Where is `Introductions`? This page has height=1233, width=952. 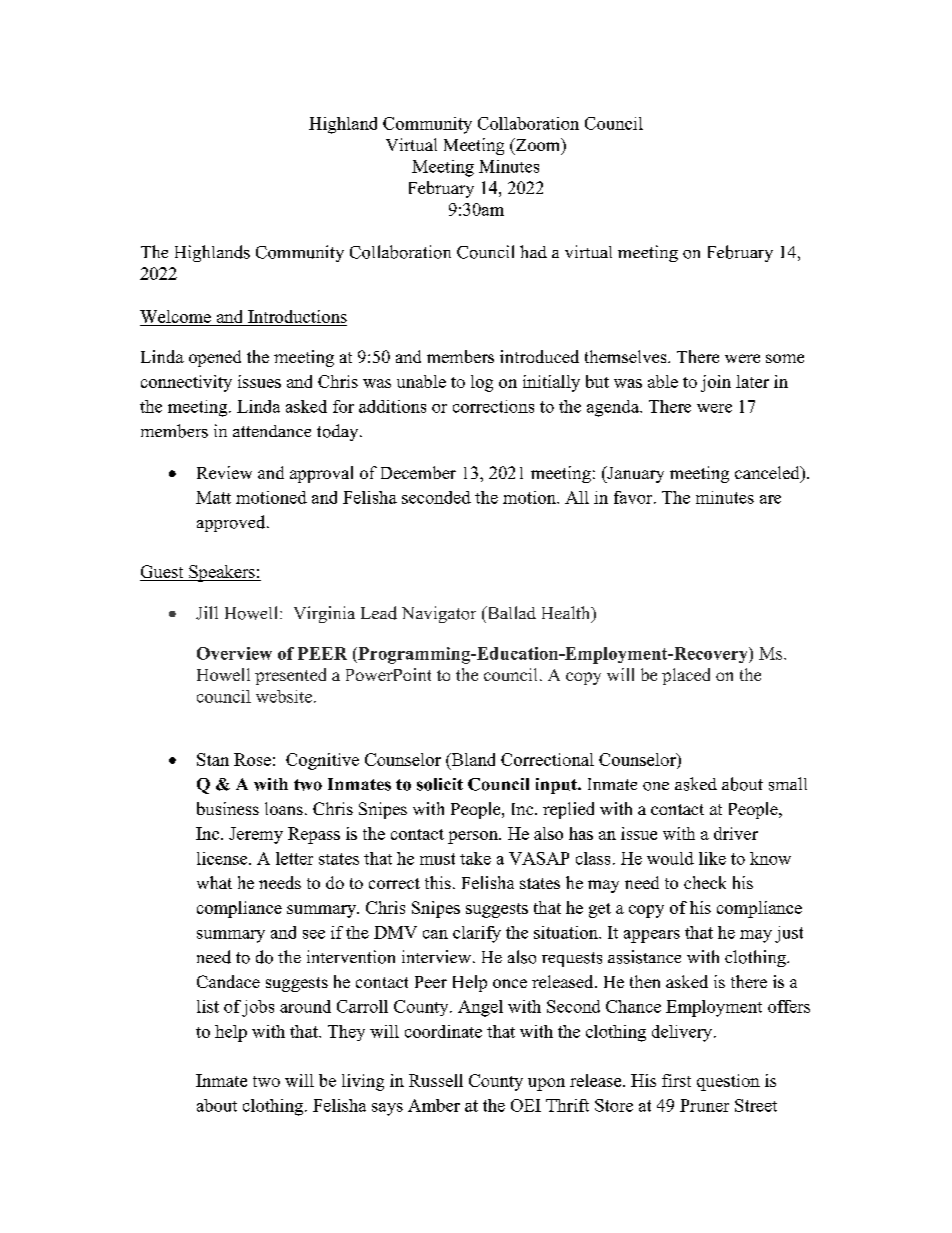
Introductions is located at coordinates (296, 318).
